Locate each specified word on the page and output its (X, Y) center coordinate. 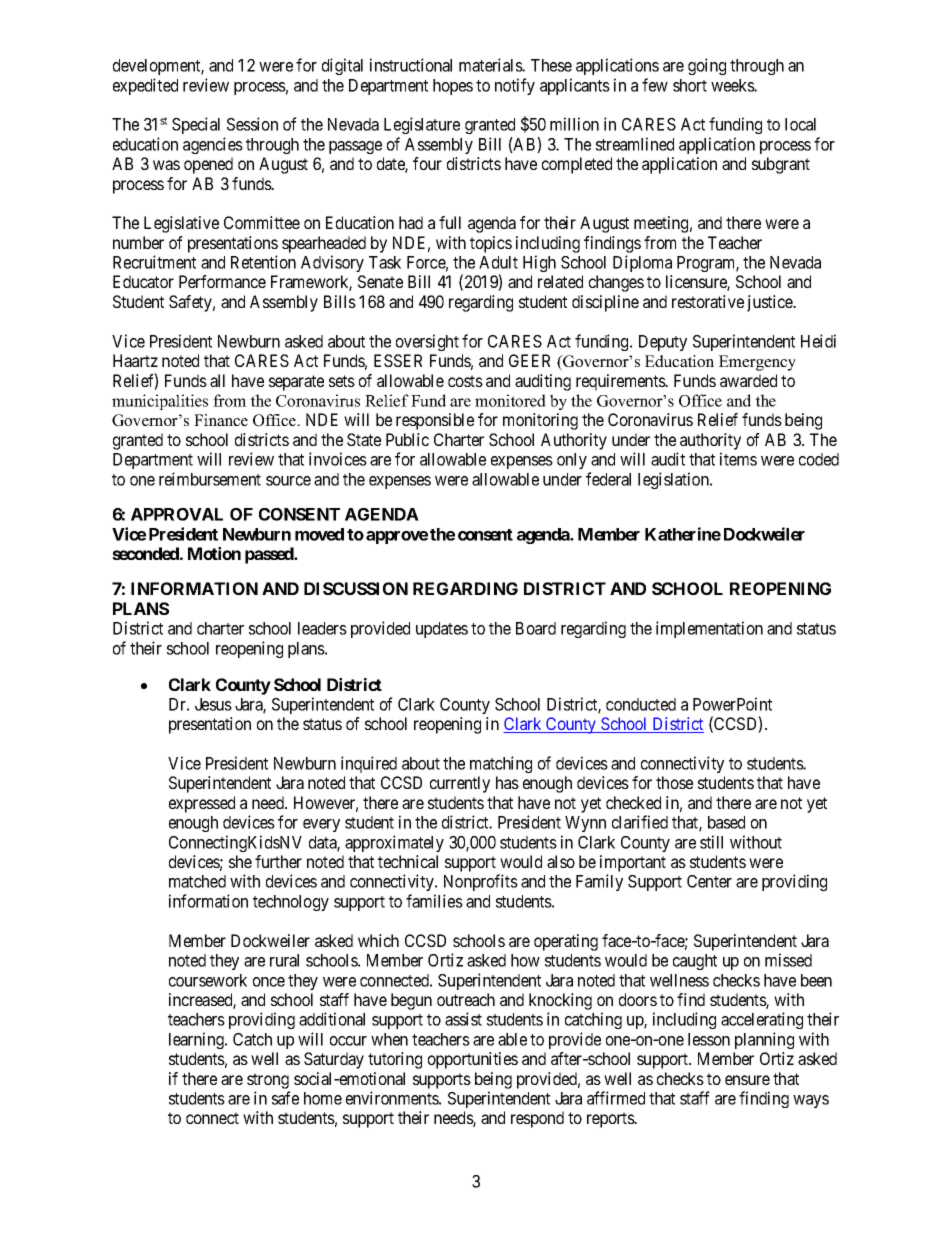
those (674, 782)
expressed (202, 804)
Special (196, 125)
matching (501, 764)
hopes (453, 87)
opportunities (473, 1060)
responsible (435, 421)
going (707, 66)
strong (268, 1081)
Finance (221, 420)
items (738, 459)
